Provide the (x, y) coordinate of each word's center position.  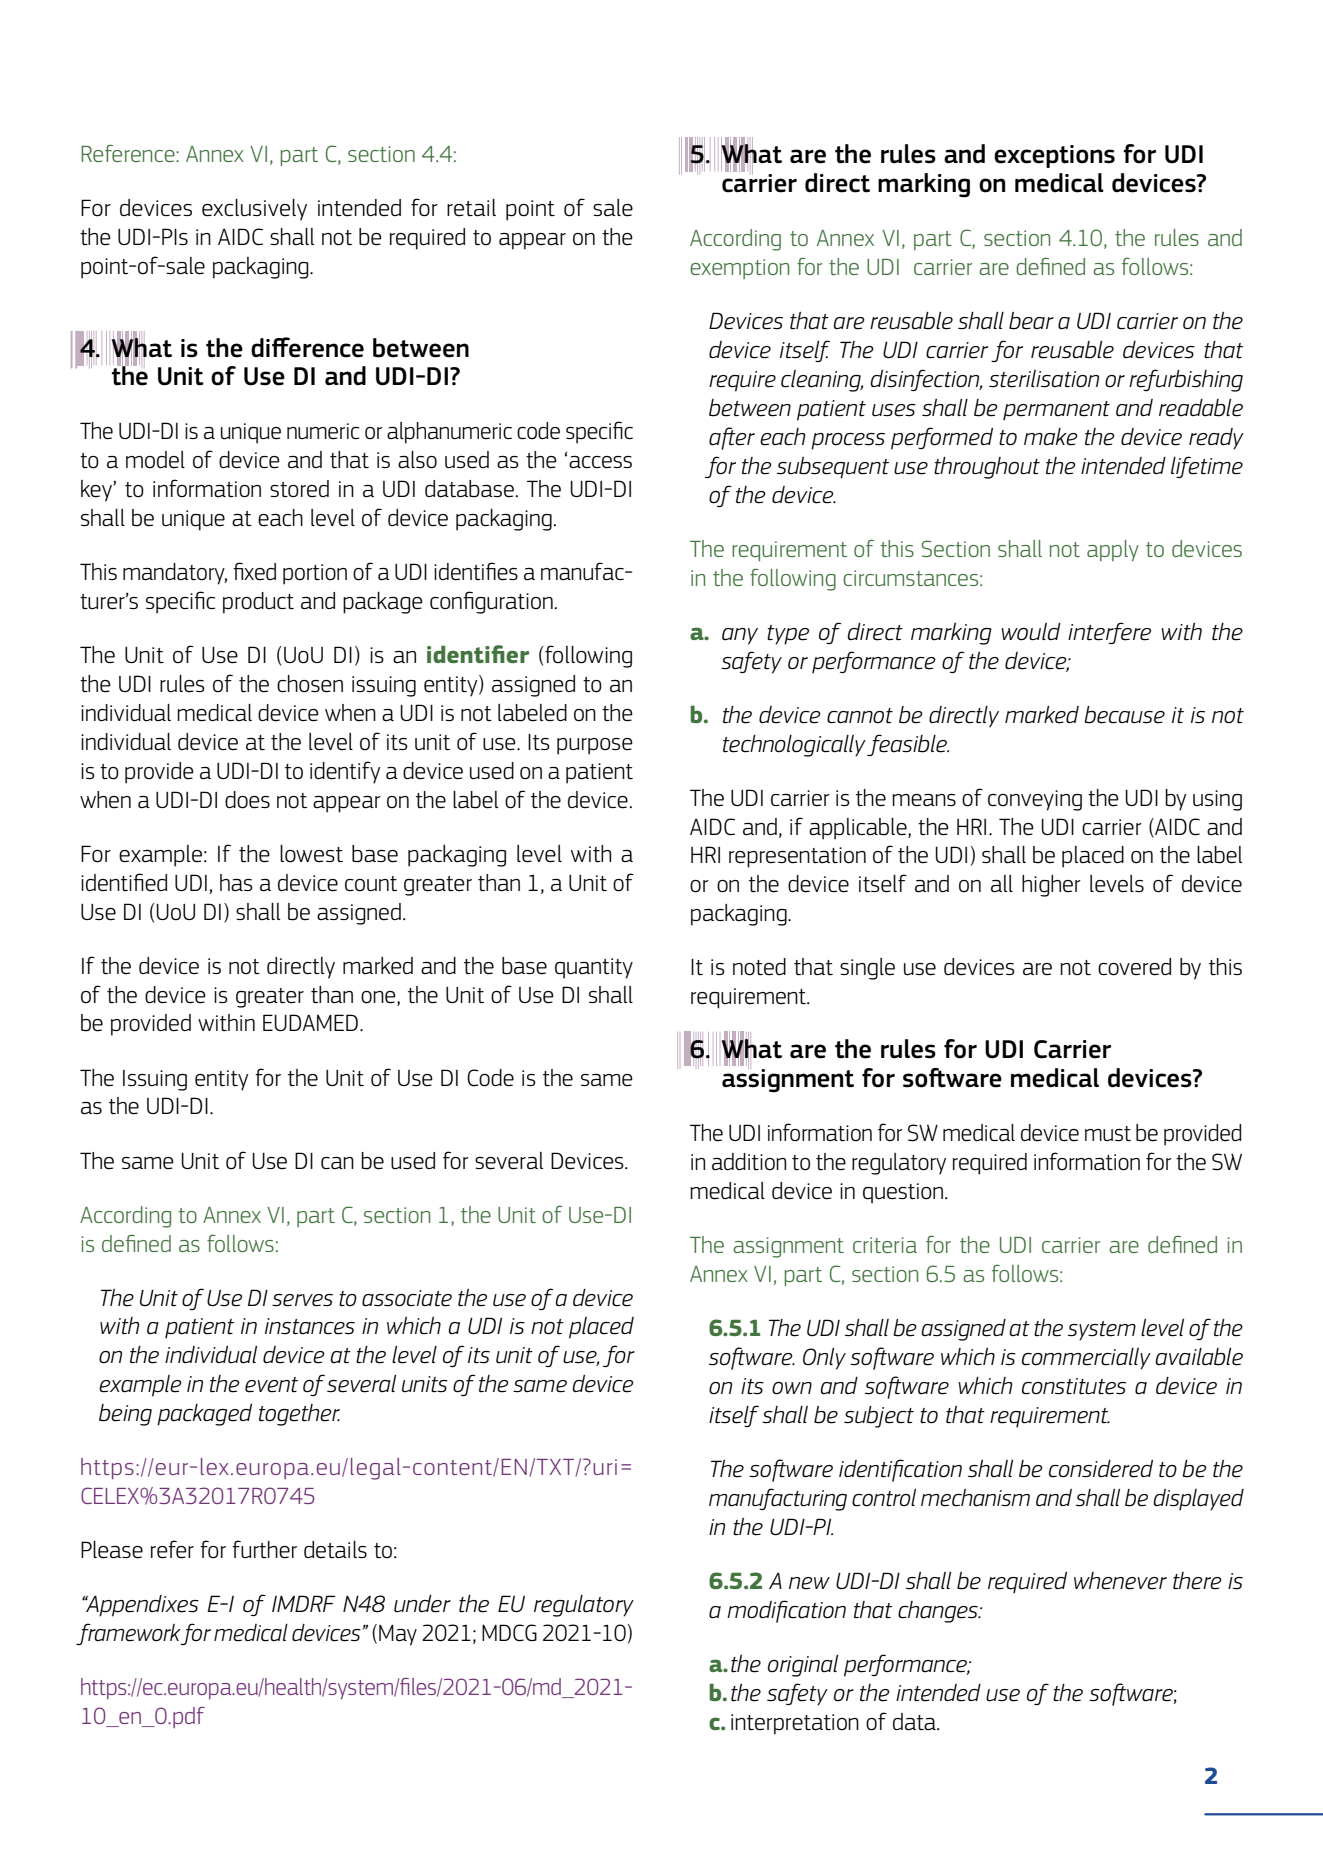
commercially (1086, 1359)
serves (302, 1300)
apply (1113, 550)
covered (1134, 967)
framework (128, 1634)
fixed (254, 571)
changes (939, 1612)
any (740, 636)
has (236, 882)
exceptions (1054, 156)
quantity (594, 968)
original (803, 1666)
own (792, 1388)
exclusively (254, 210)
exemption (739, 269)
